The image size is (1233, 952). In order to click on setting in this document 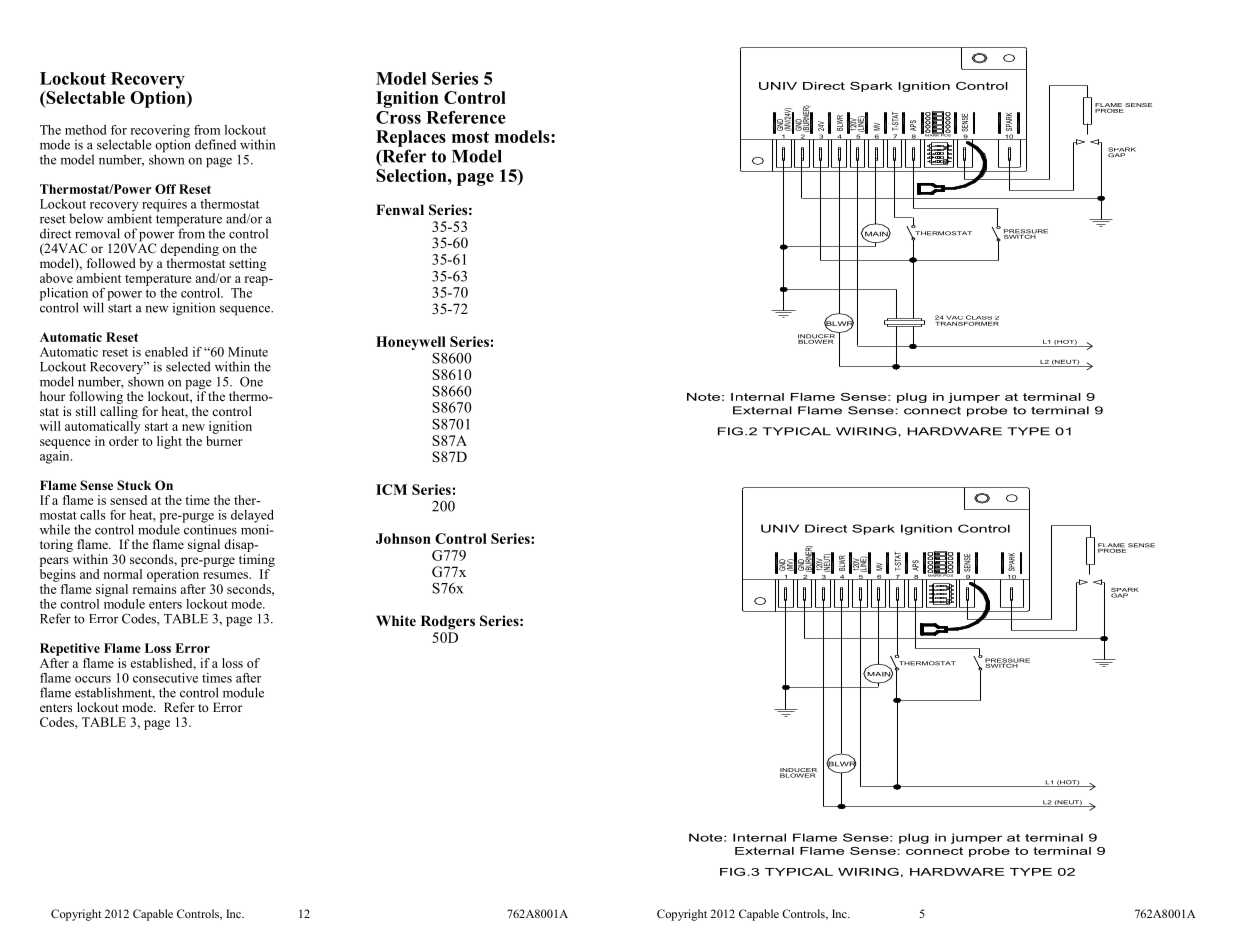, I will do `click(247, 264)`.
